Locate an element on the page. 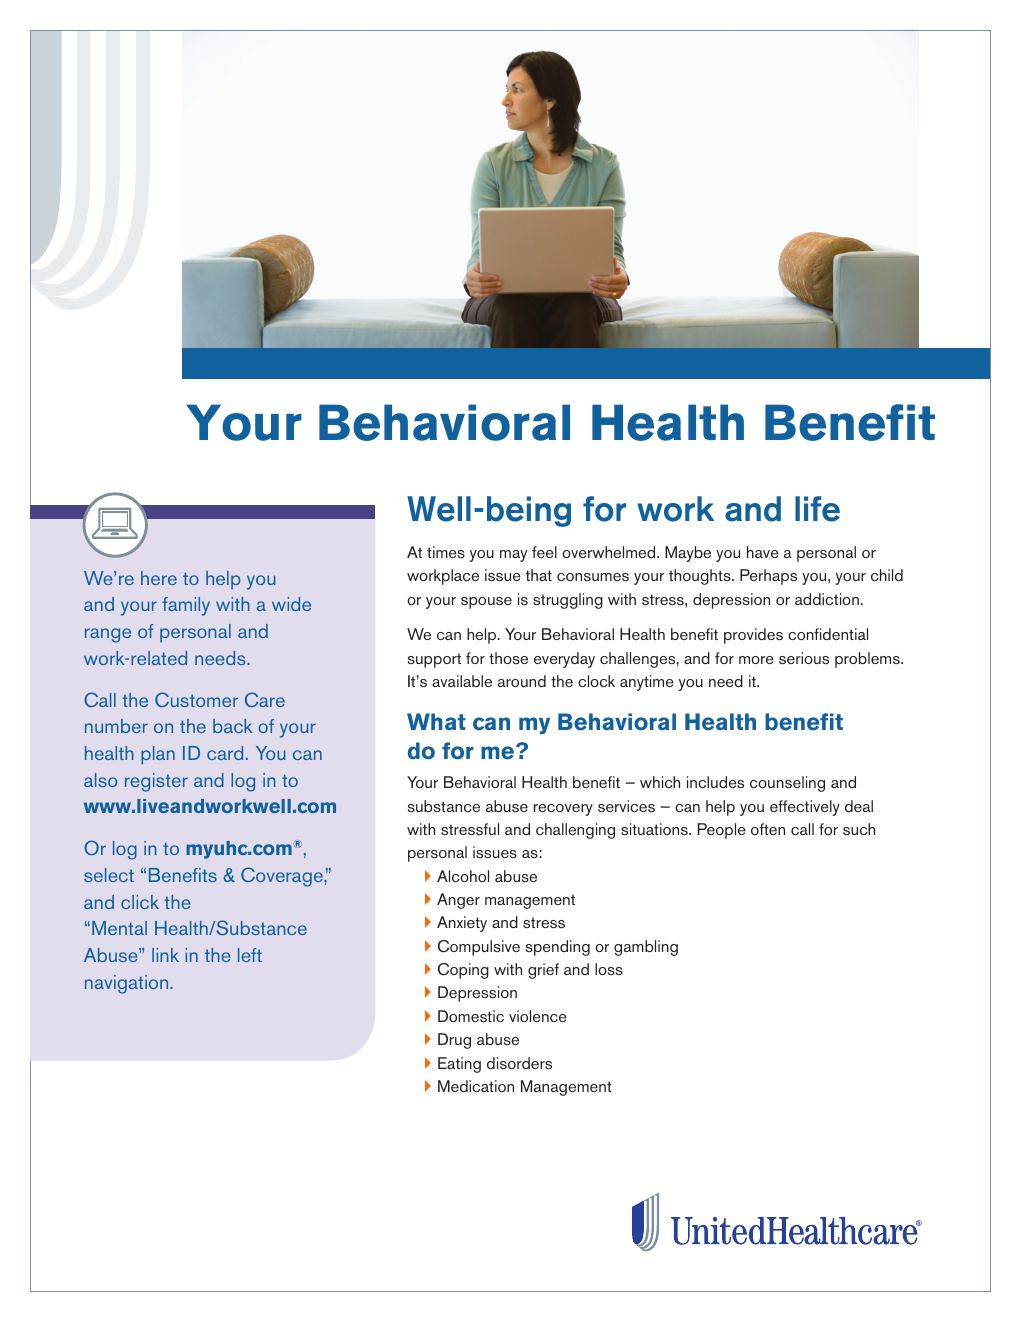 Image resolution: width=1021 pixels, height=1322 pixels. more is located at coordinates (756, 660).
